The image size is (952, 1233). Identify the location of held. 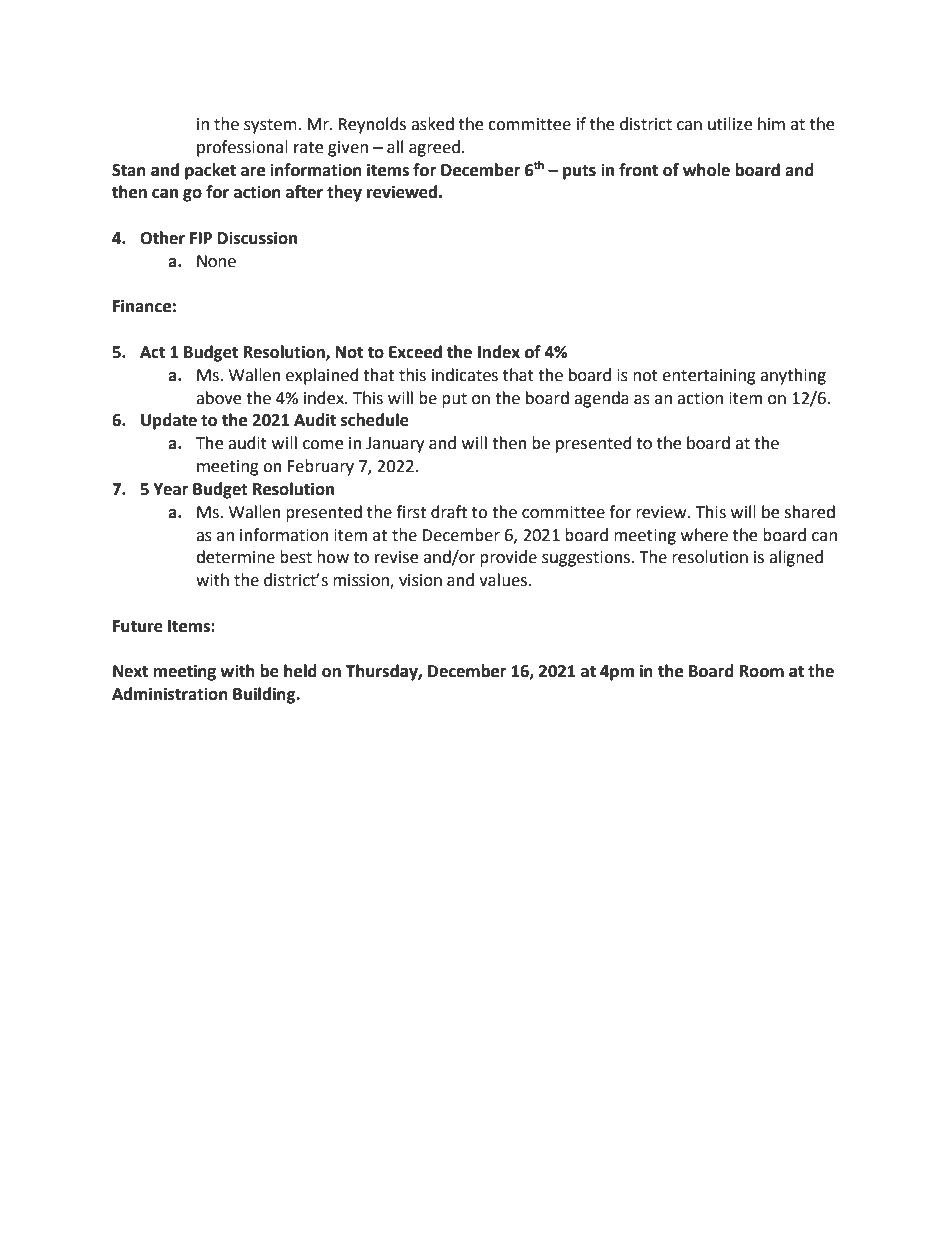
(300, 671).
